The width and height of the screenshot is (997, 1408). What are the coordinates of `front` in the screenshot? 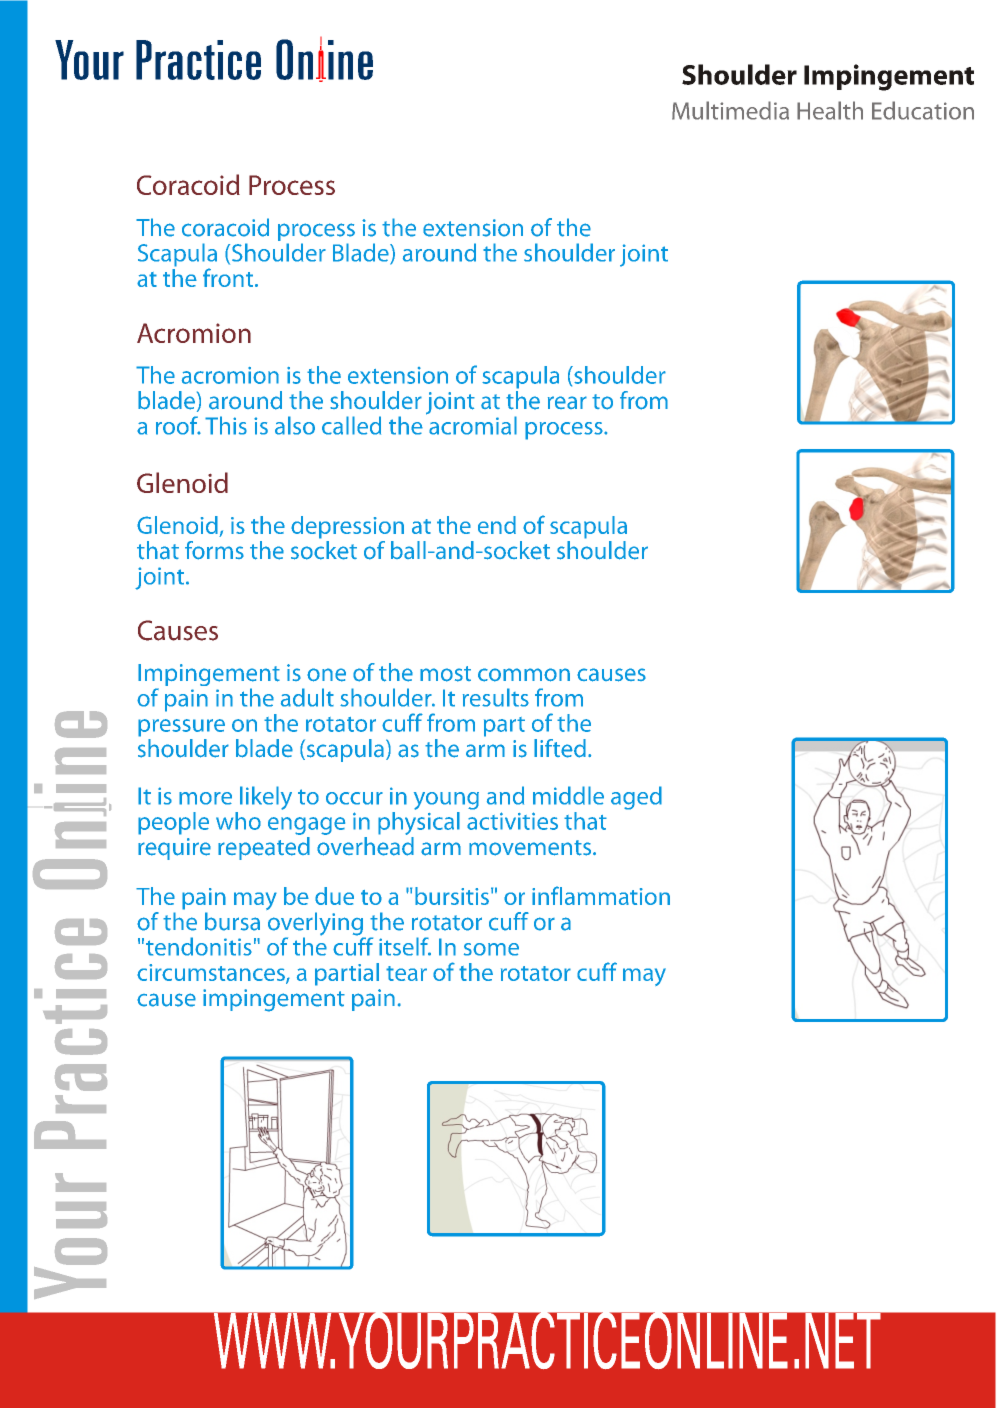 It's located at (229, 277).
